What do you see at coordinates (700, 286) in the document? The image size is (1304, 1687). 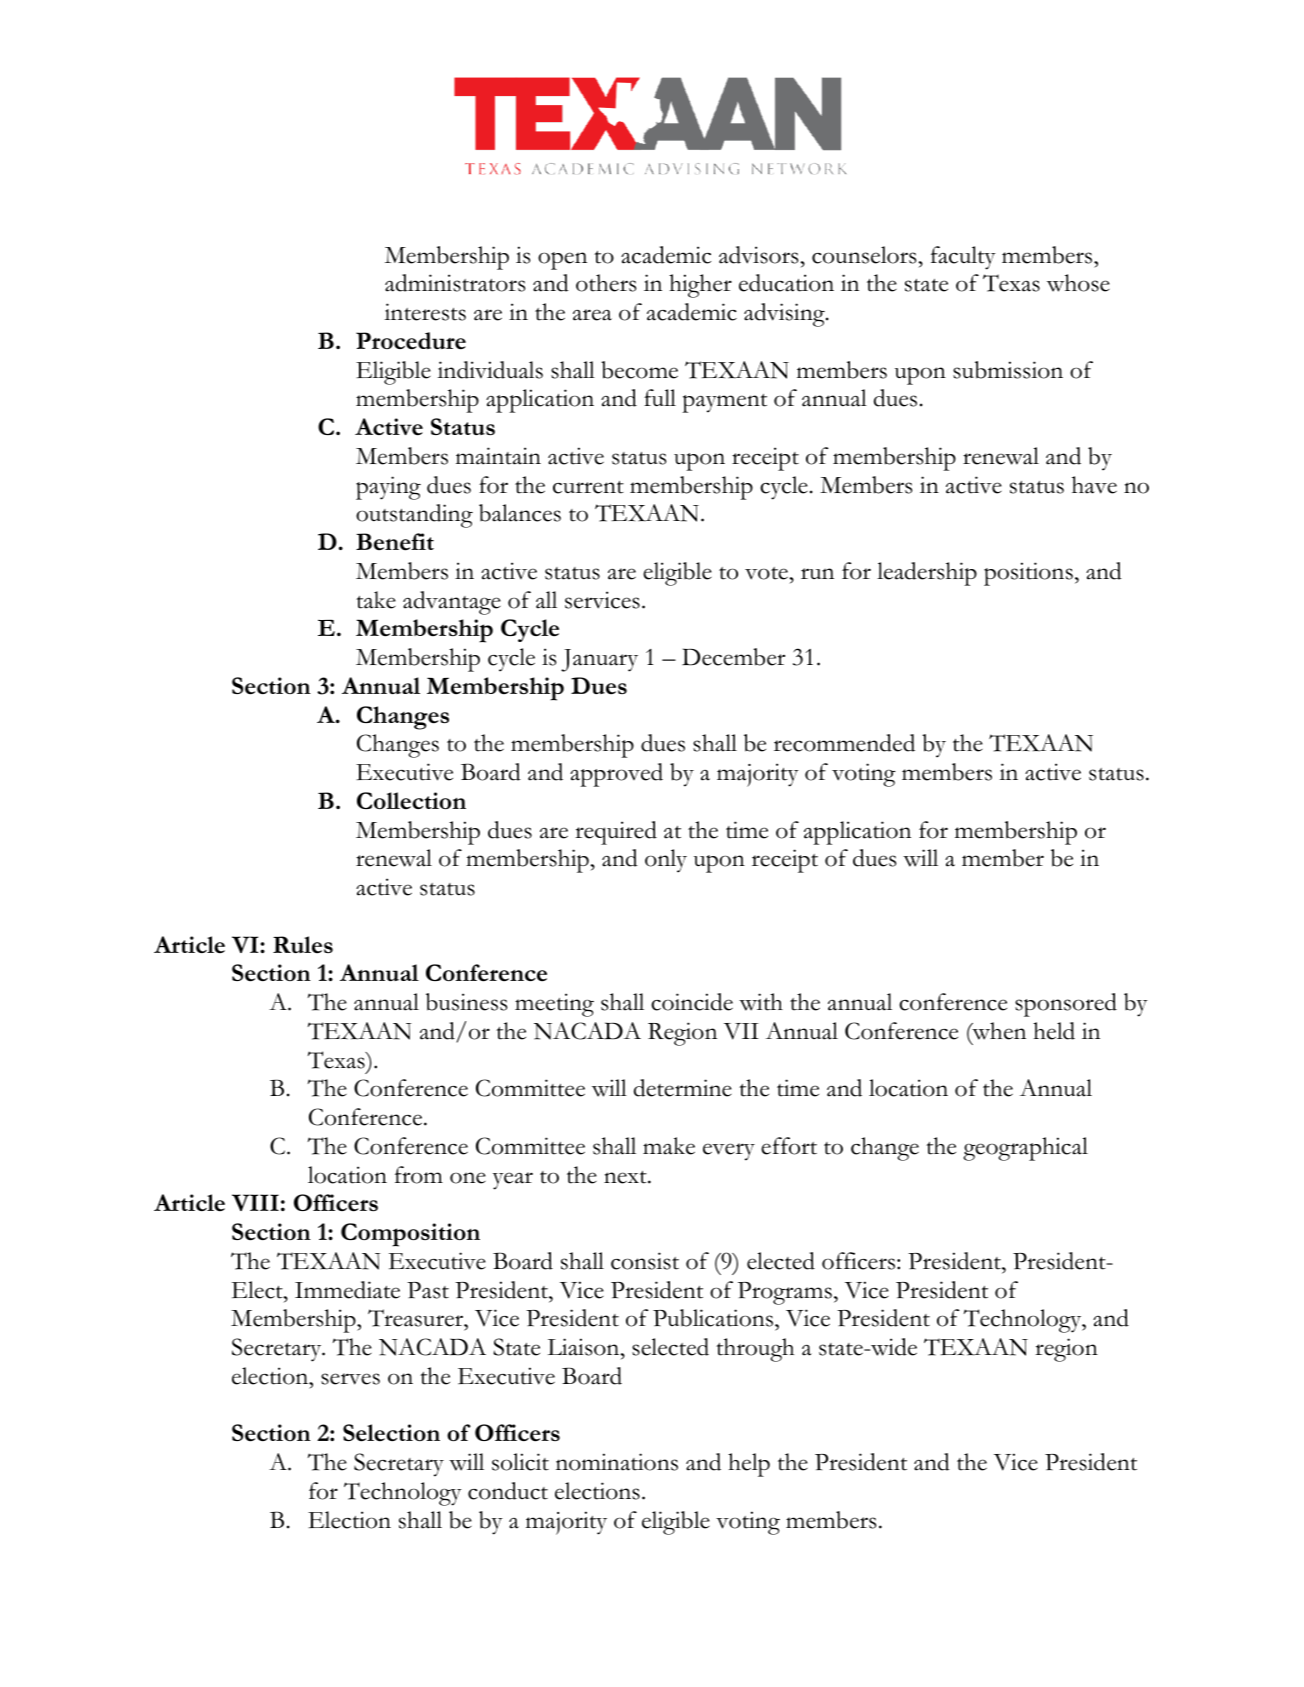 I see `higher` at bounding box center [700, 286].
